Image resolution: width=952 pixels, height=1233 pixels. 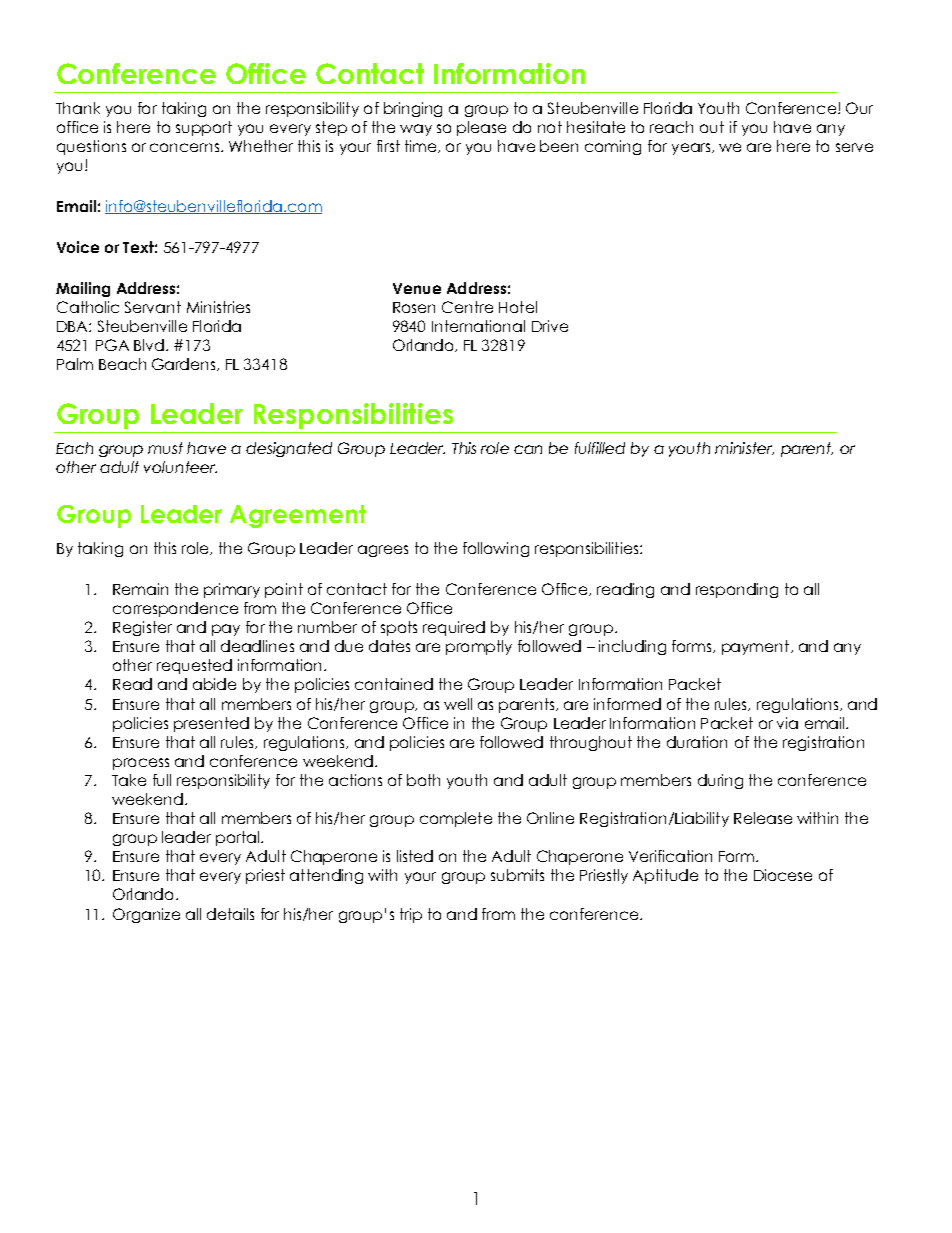 I want to click on years, so click(x=692, y=149).
